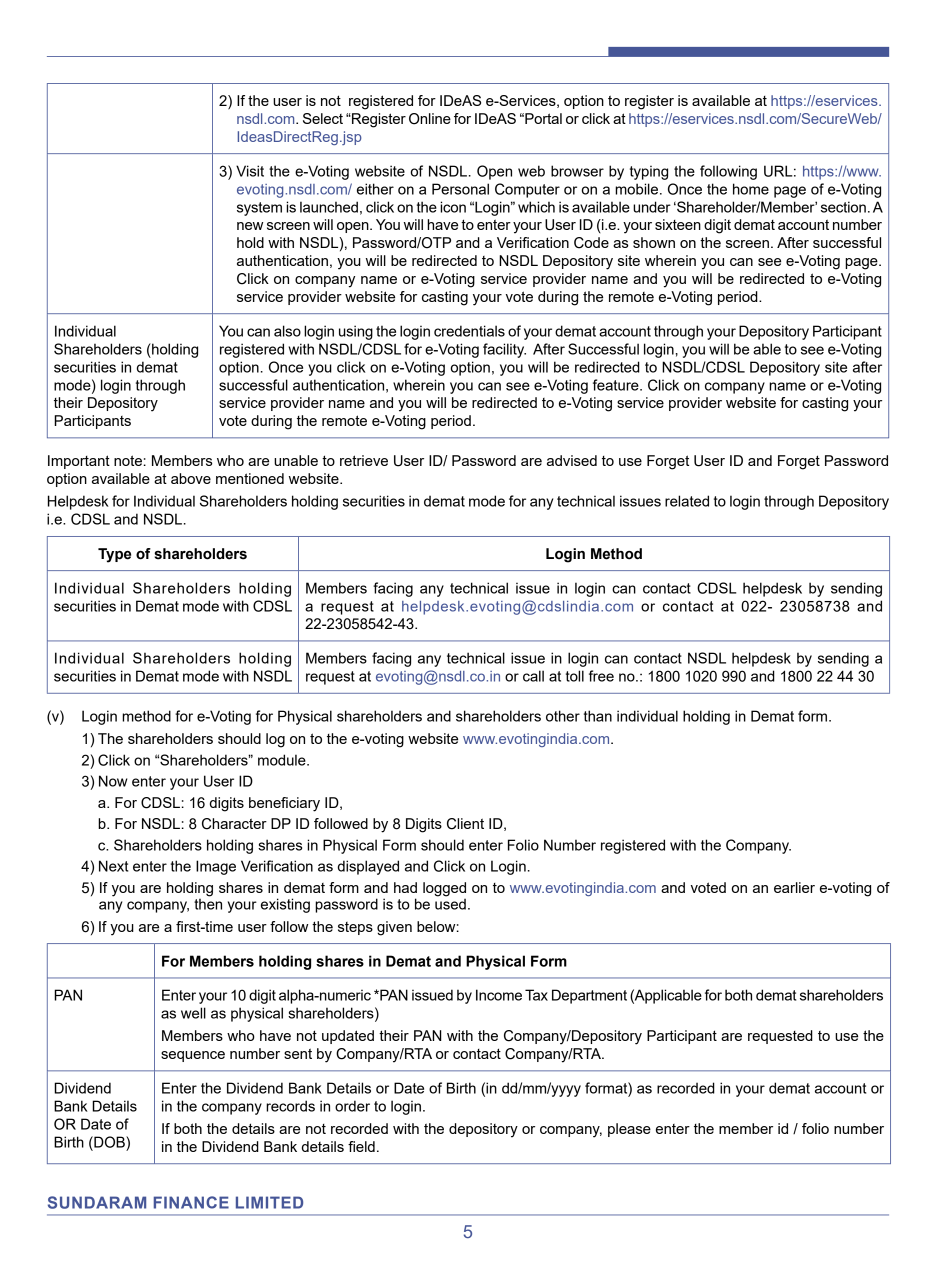  Describe the element at coordinates (114, 555) in the screenshot. I see `Type` at that location.
